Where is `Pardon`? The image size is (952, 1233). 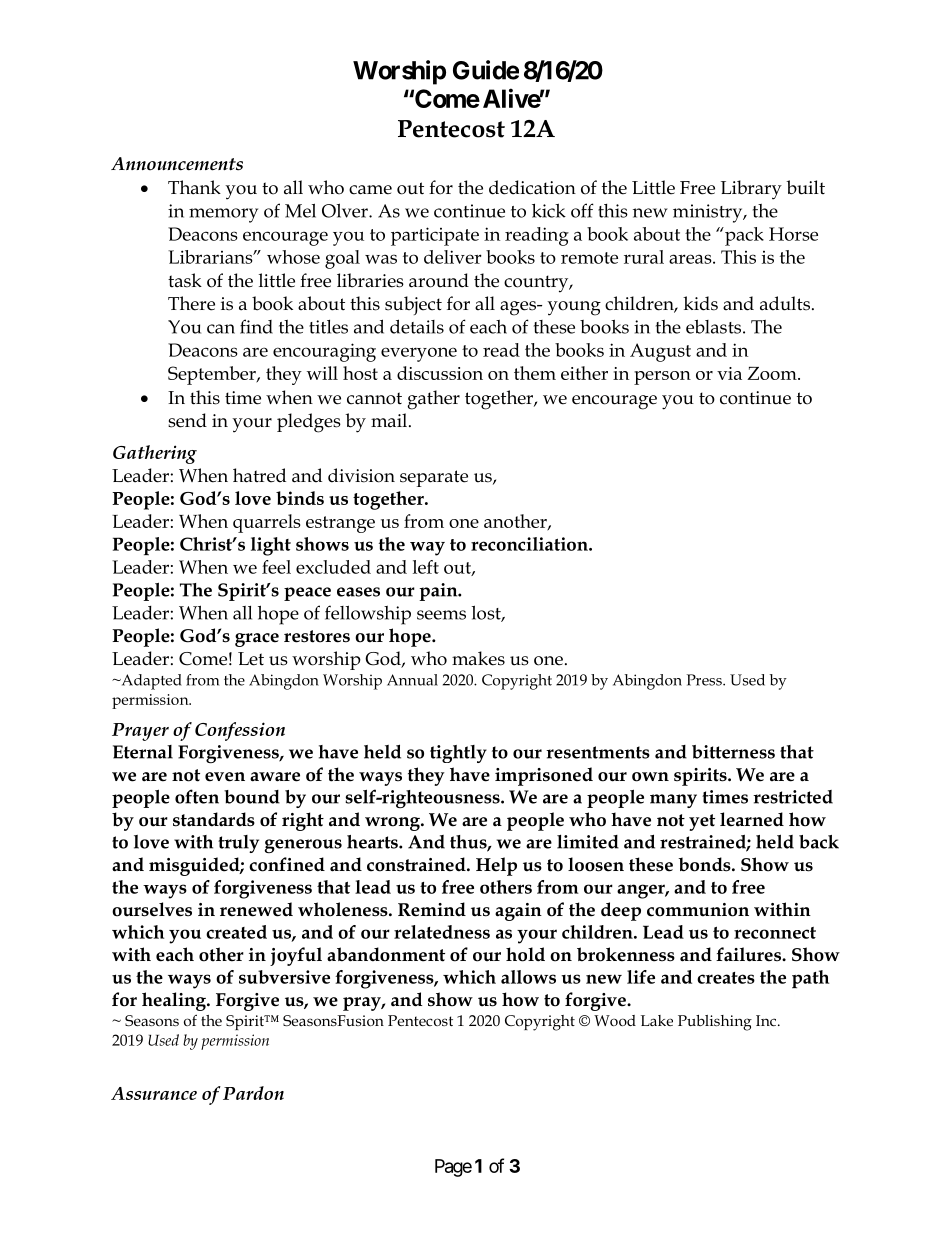 Pardon is located at coordinates (253, 1093).
